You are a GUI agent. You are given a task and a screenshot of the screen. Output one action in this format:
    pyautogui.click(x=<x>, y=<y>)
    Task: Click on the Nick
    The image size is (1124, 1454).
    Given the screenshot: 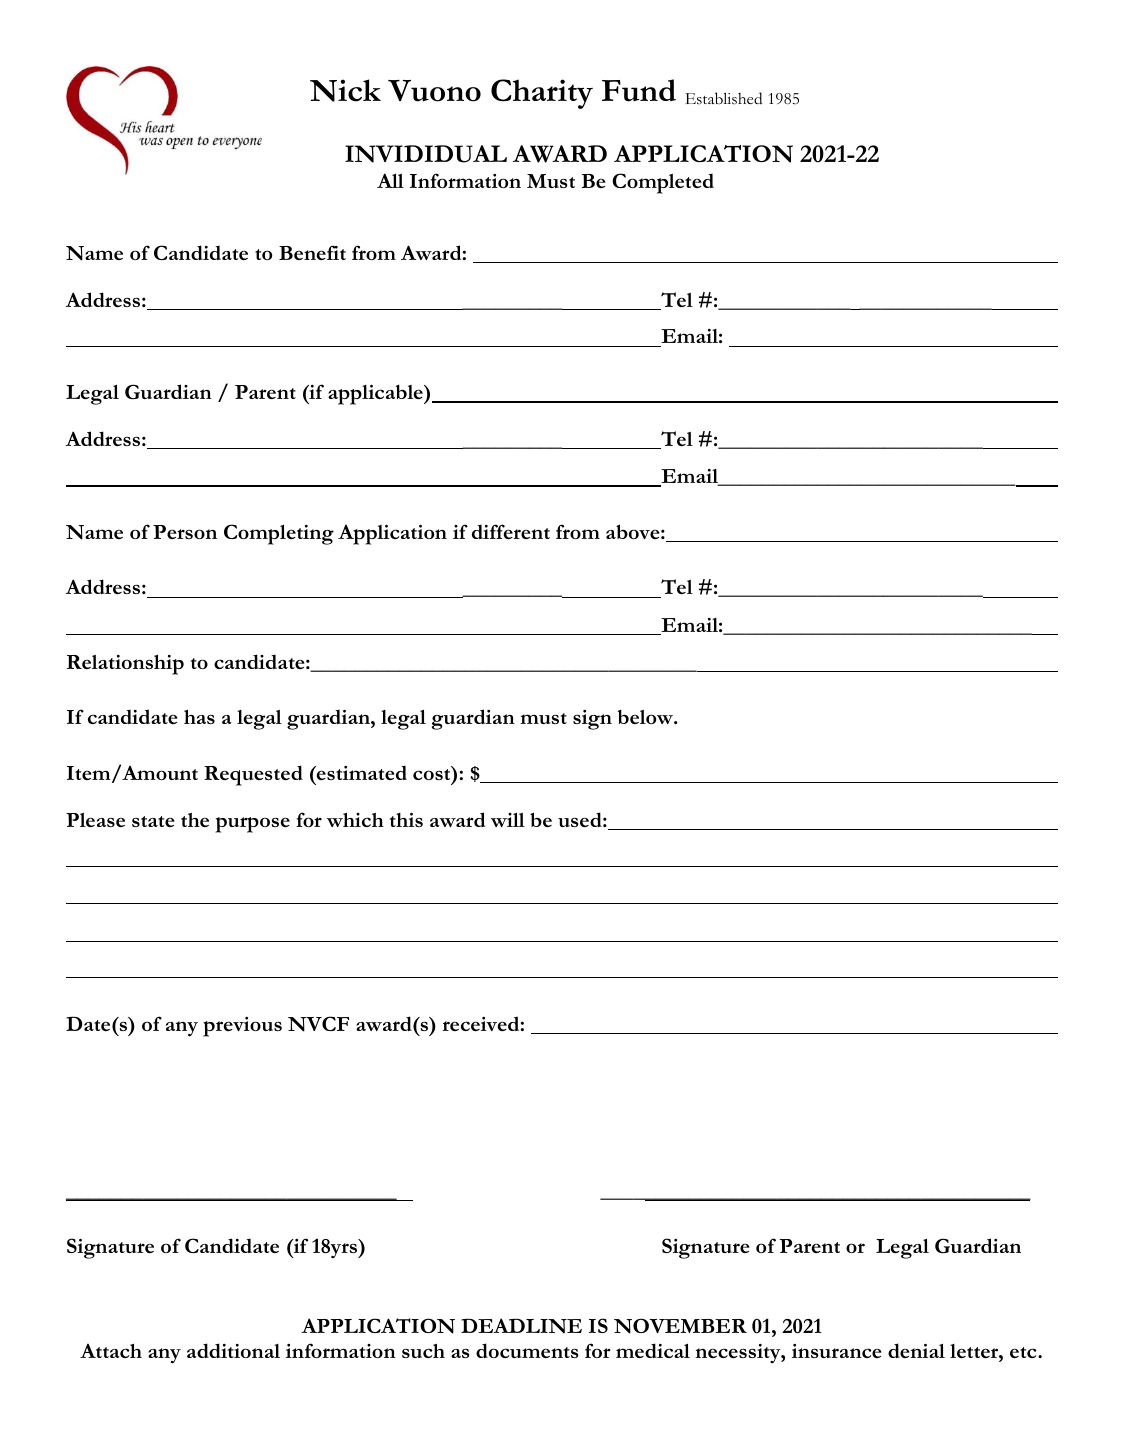 What is the action you would take?
    pyautogui.click(x=345, y=90)
